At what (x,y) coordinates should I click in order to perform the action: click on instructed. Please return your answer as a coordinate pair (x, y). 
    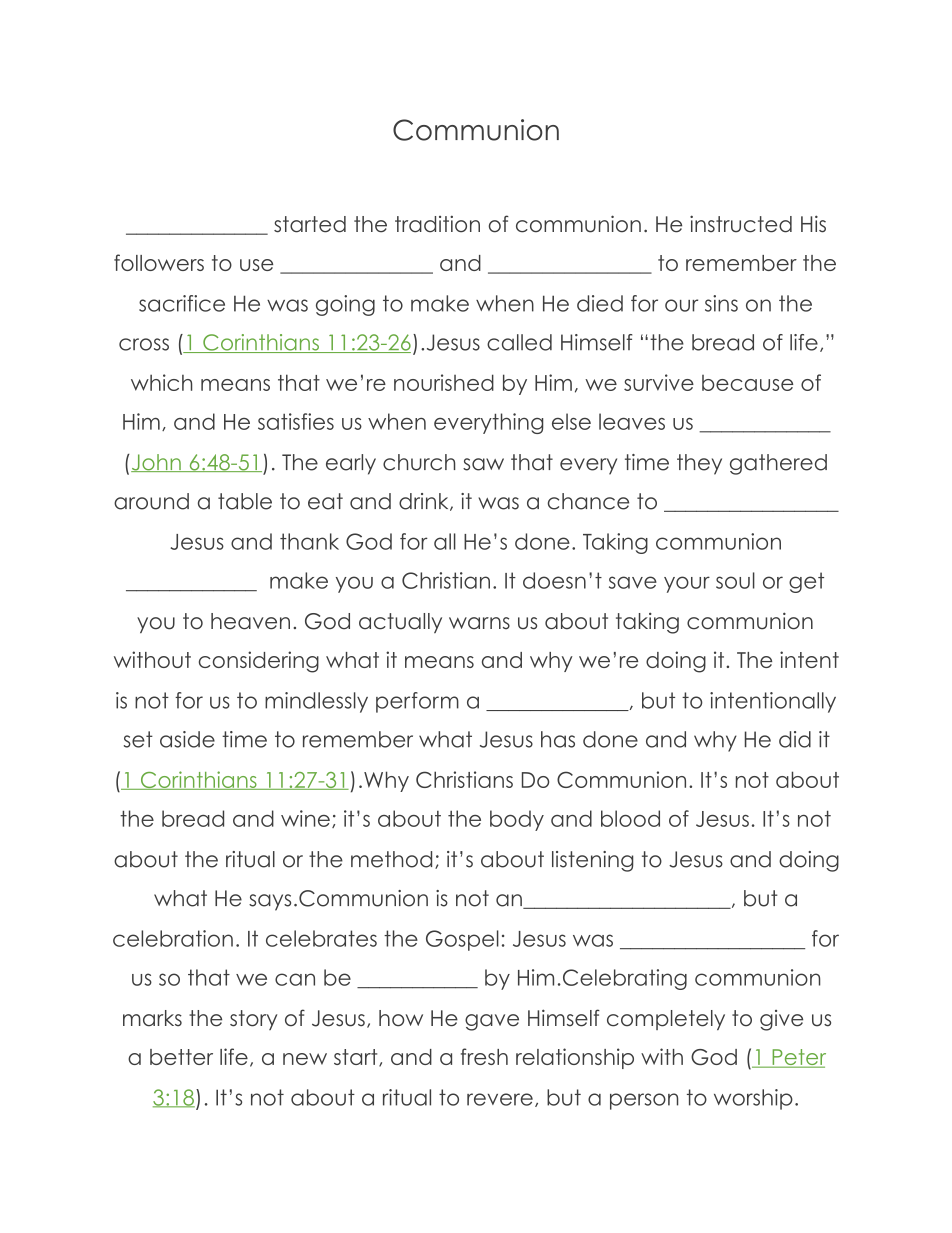
    Looking at the image, I should click on (741, 224).
